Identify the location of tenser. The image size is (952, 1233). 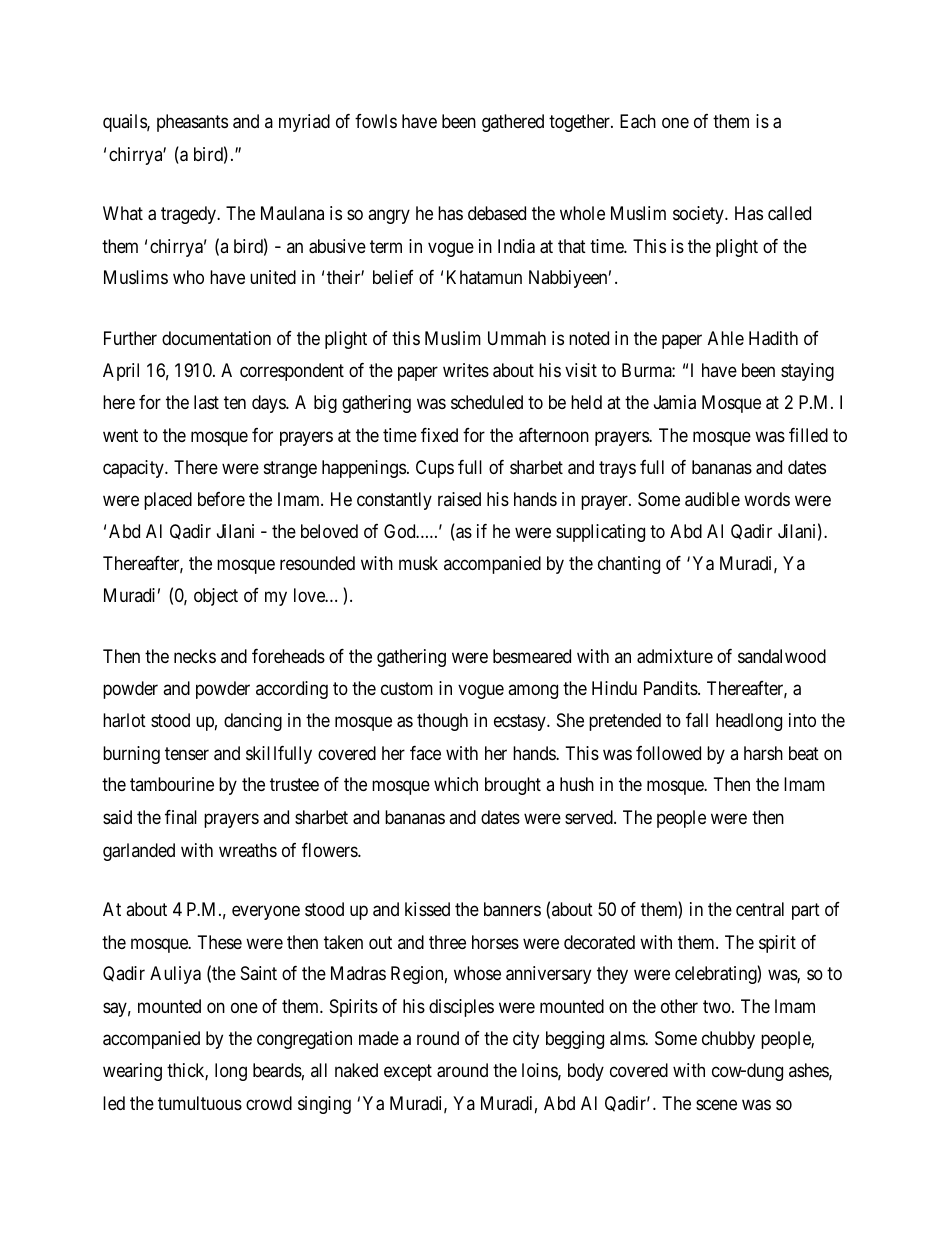
(187, 753).
